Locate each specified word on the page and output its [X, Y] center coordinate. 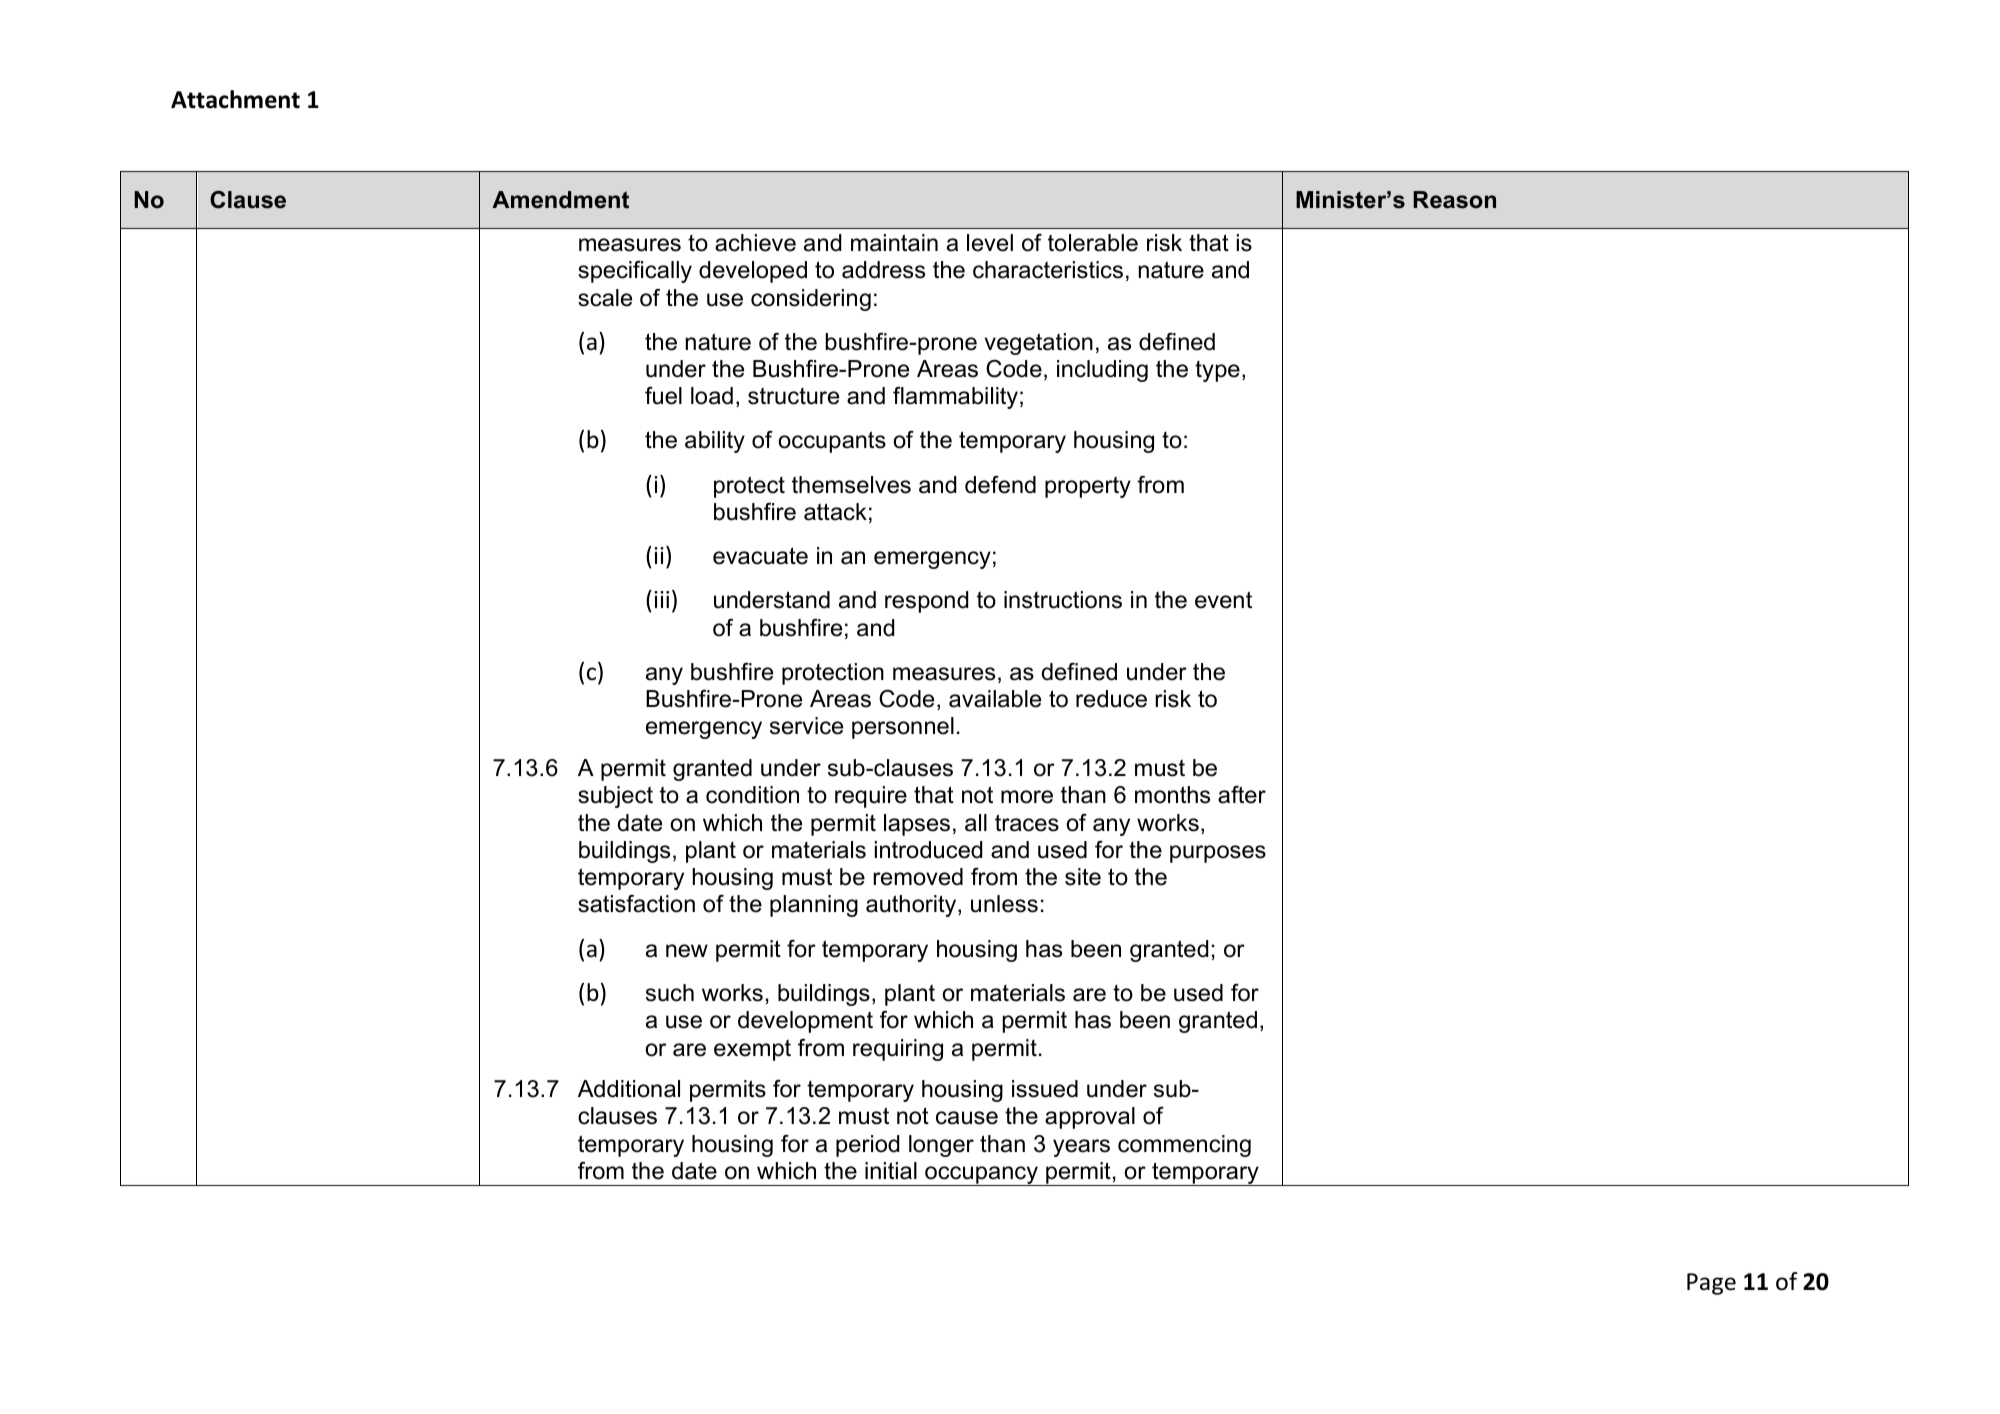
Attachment [235, 99]
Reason [1454, 200]
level [990, 243]
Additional [629, 1089]
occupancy [982, 1176]
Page [1711, 1284]
